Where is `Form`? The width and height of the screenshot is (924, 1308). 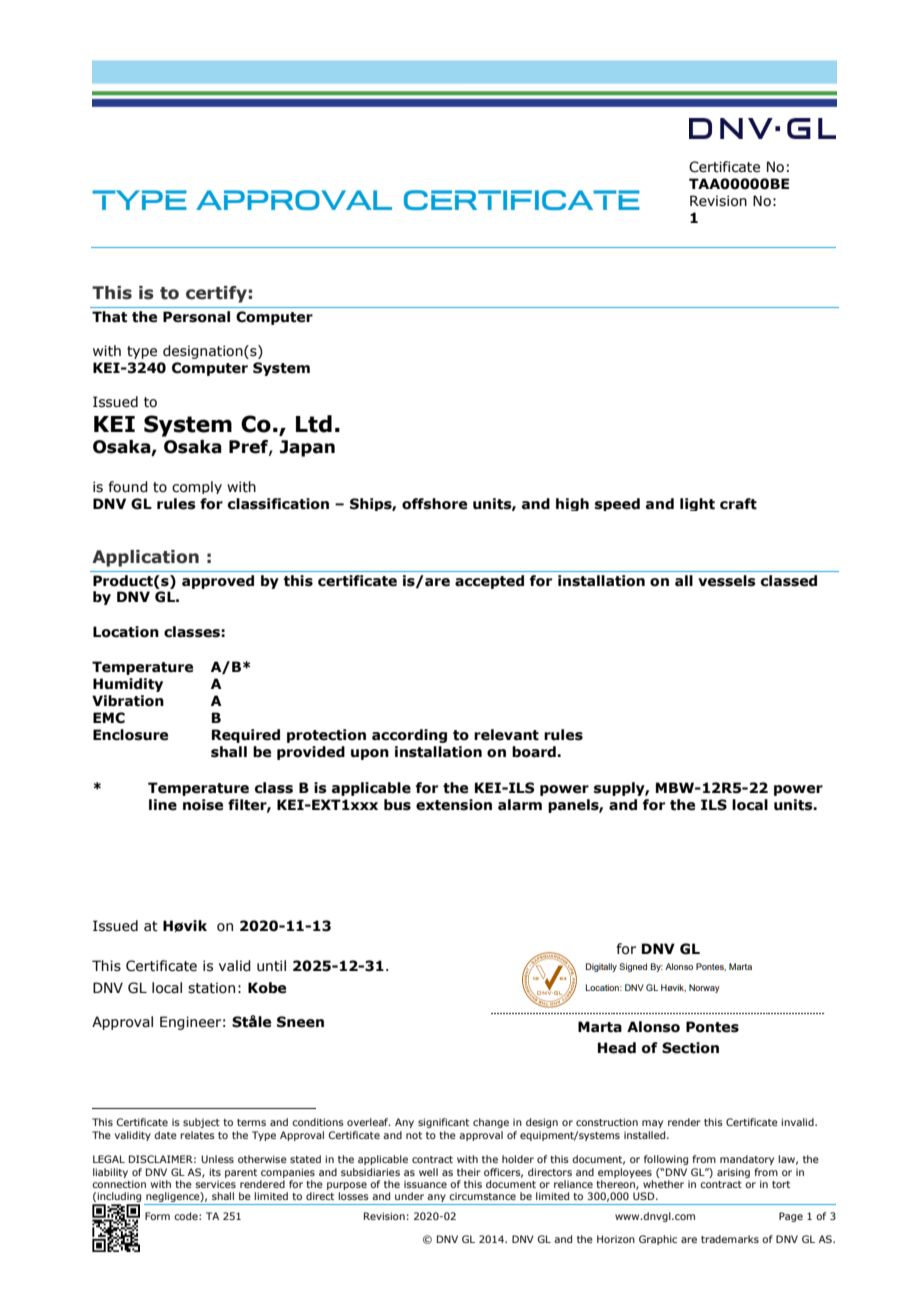 Form is located at coordinates (157, 1216).
